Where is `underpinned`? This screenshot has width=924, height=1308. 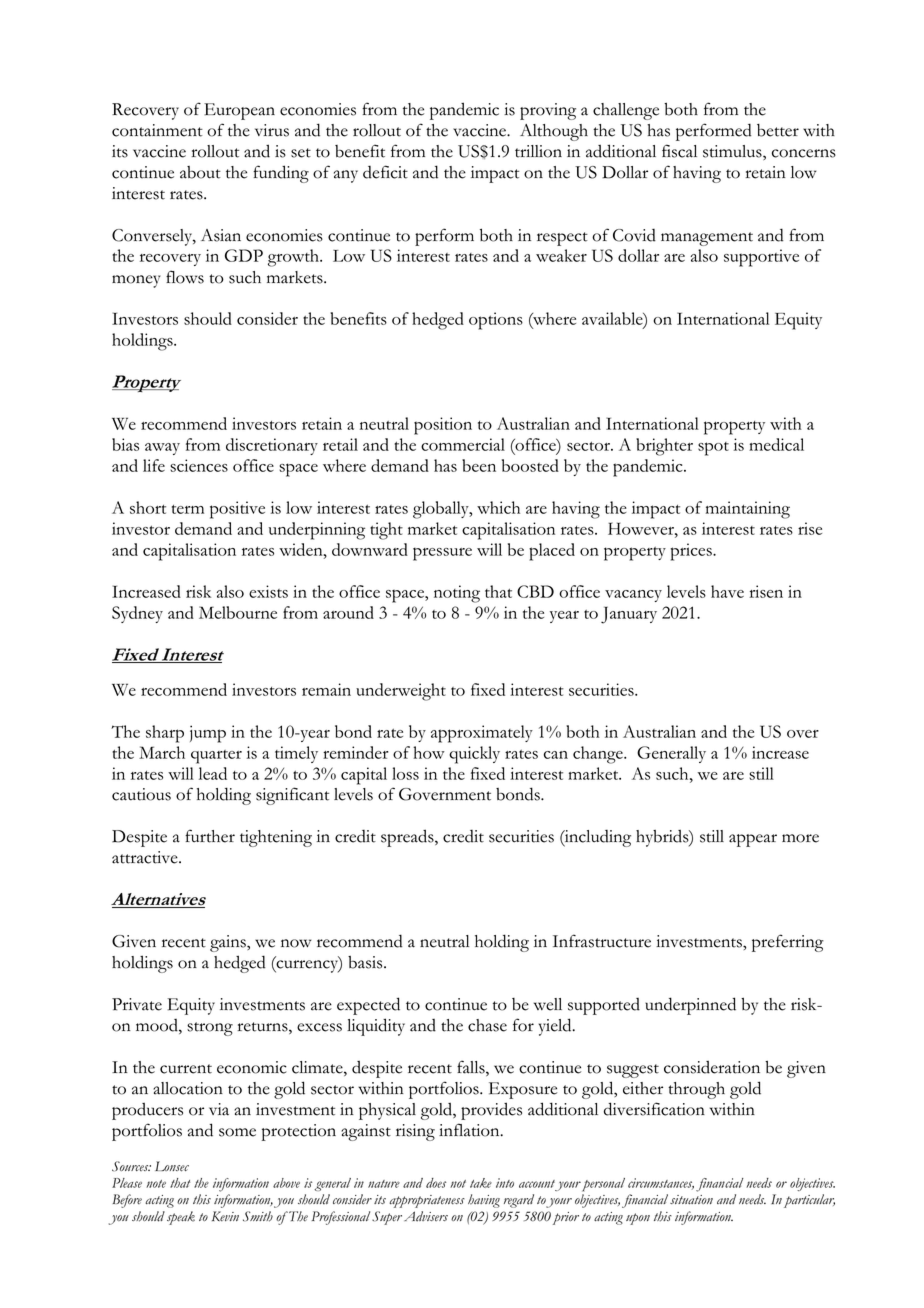
underpinned is located at coordinates (690, 1006).
